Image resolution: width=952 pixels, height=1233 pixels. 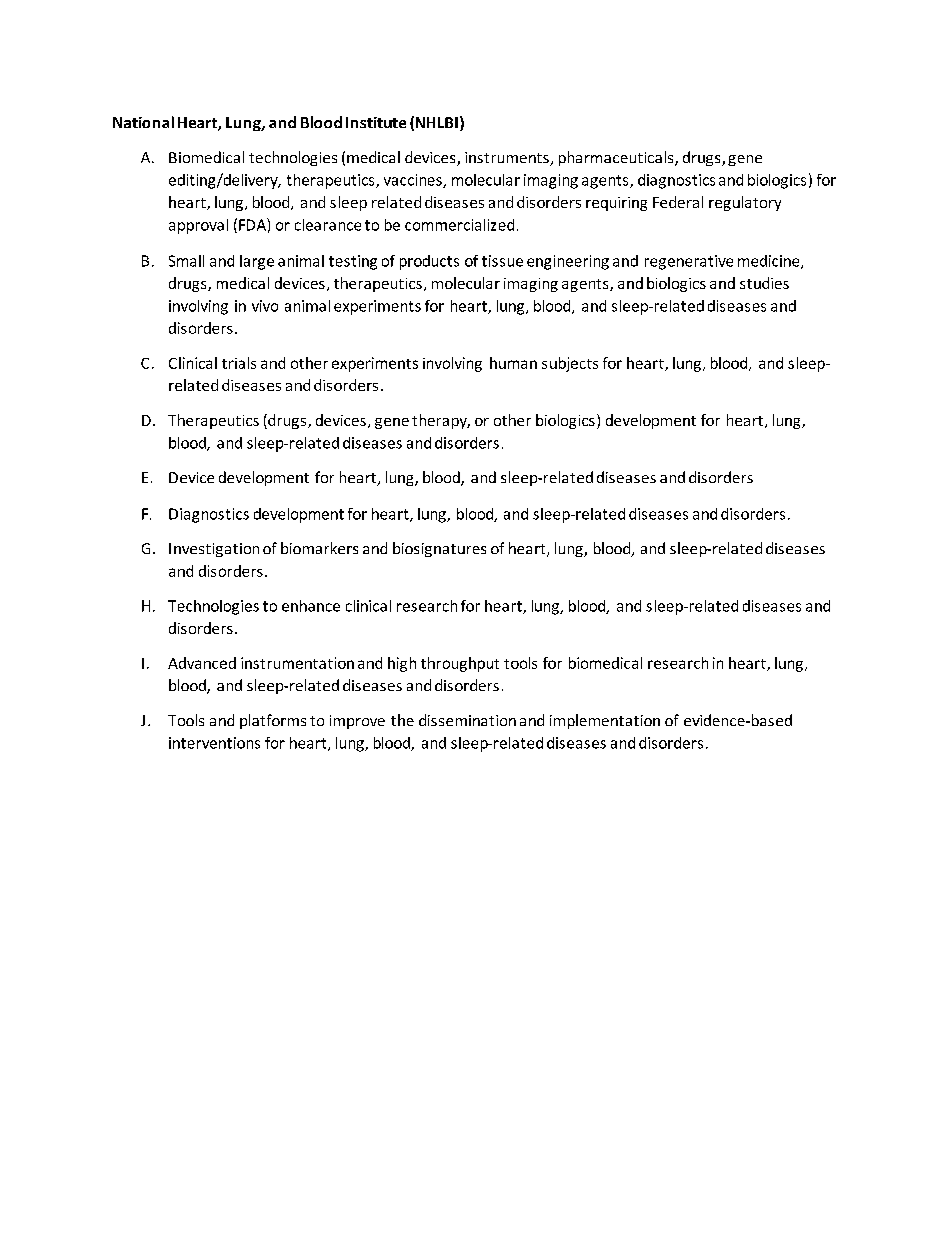 What do you see at coordinates (143, 122) in the screenshot?
I see `National` at bounding box center [143, 122].
